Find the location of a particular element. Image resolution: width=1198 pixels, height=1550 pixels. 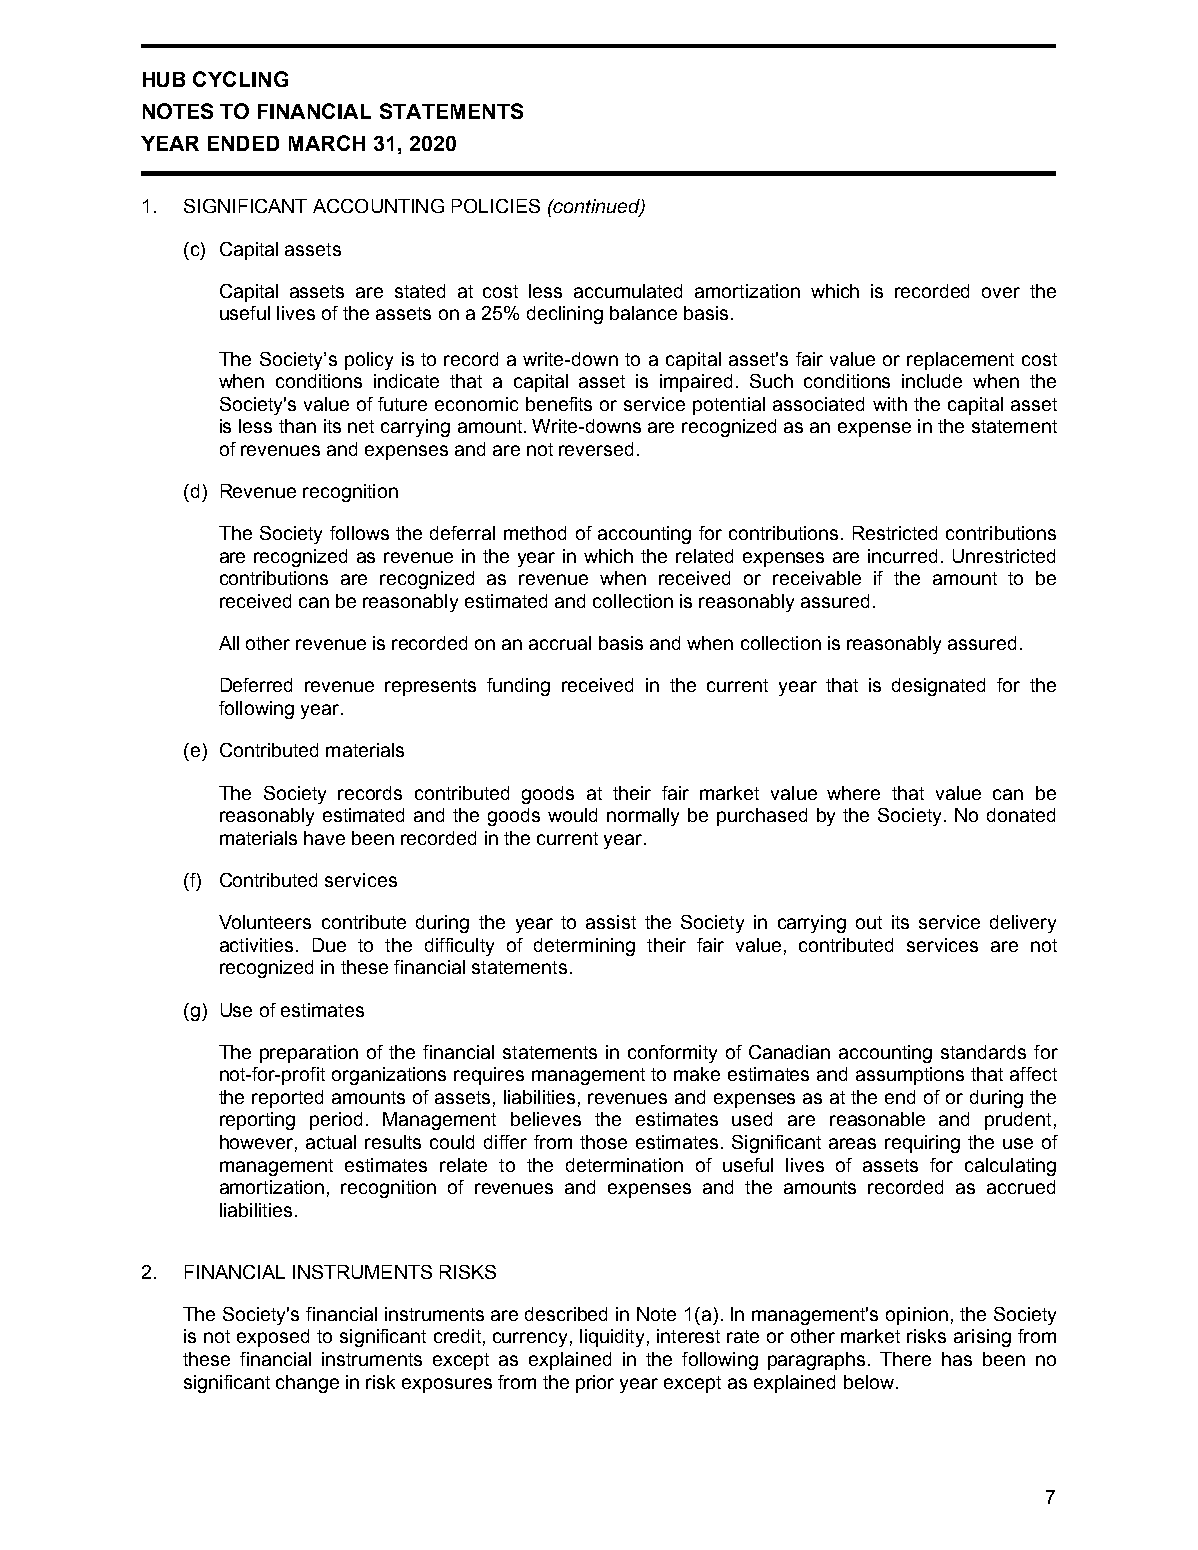

funding is located at coordinates (518, 687).
